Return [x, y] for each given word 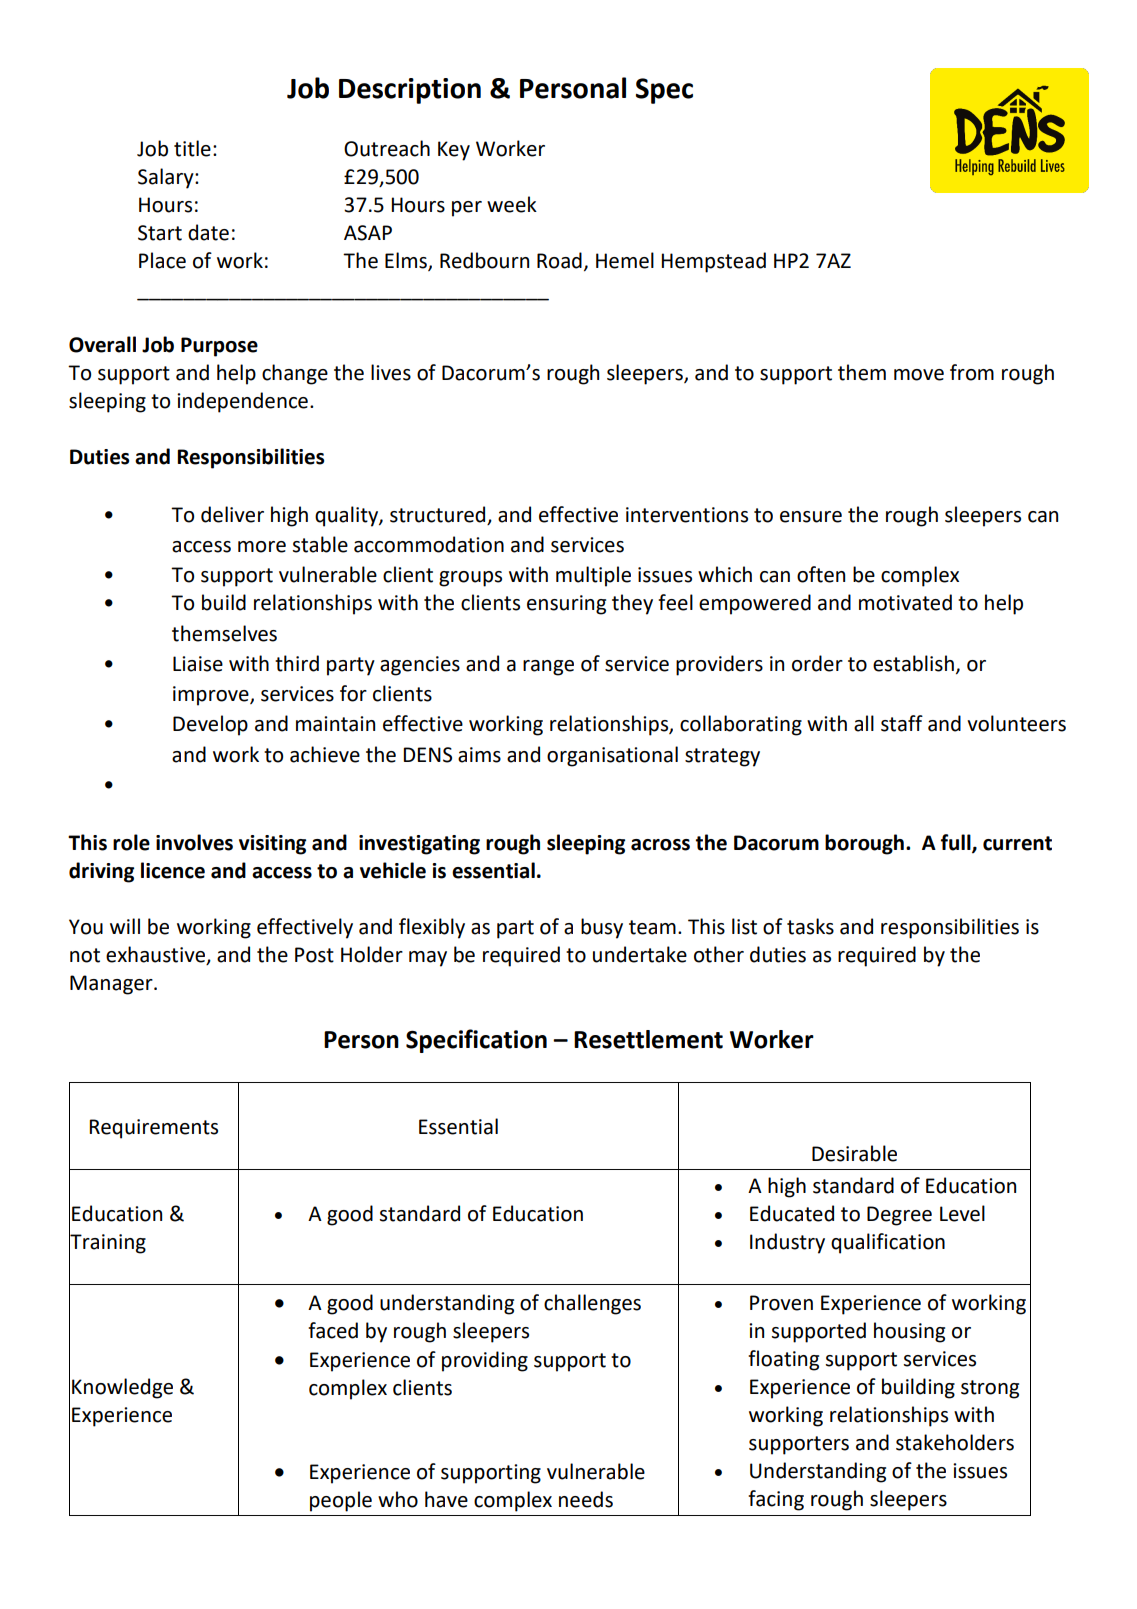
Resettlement [648, 1039]
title [192, 148]
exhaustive [155, 954]
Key [454, 151]
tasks [810, 926]
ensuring [566, 605]
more [262, 547]
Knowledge [122, 1388]
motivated [905, 602]
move [919, 375]
